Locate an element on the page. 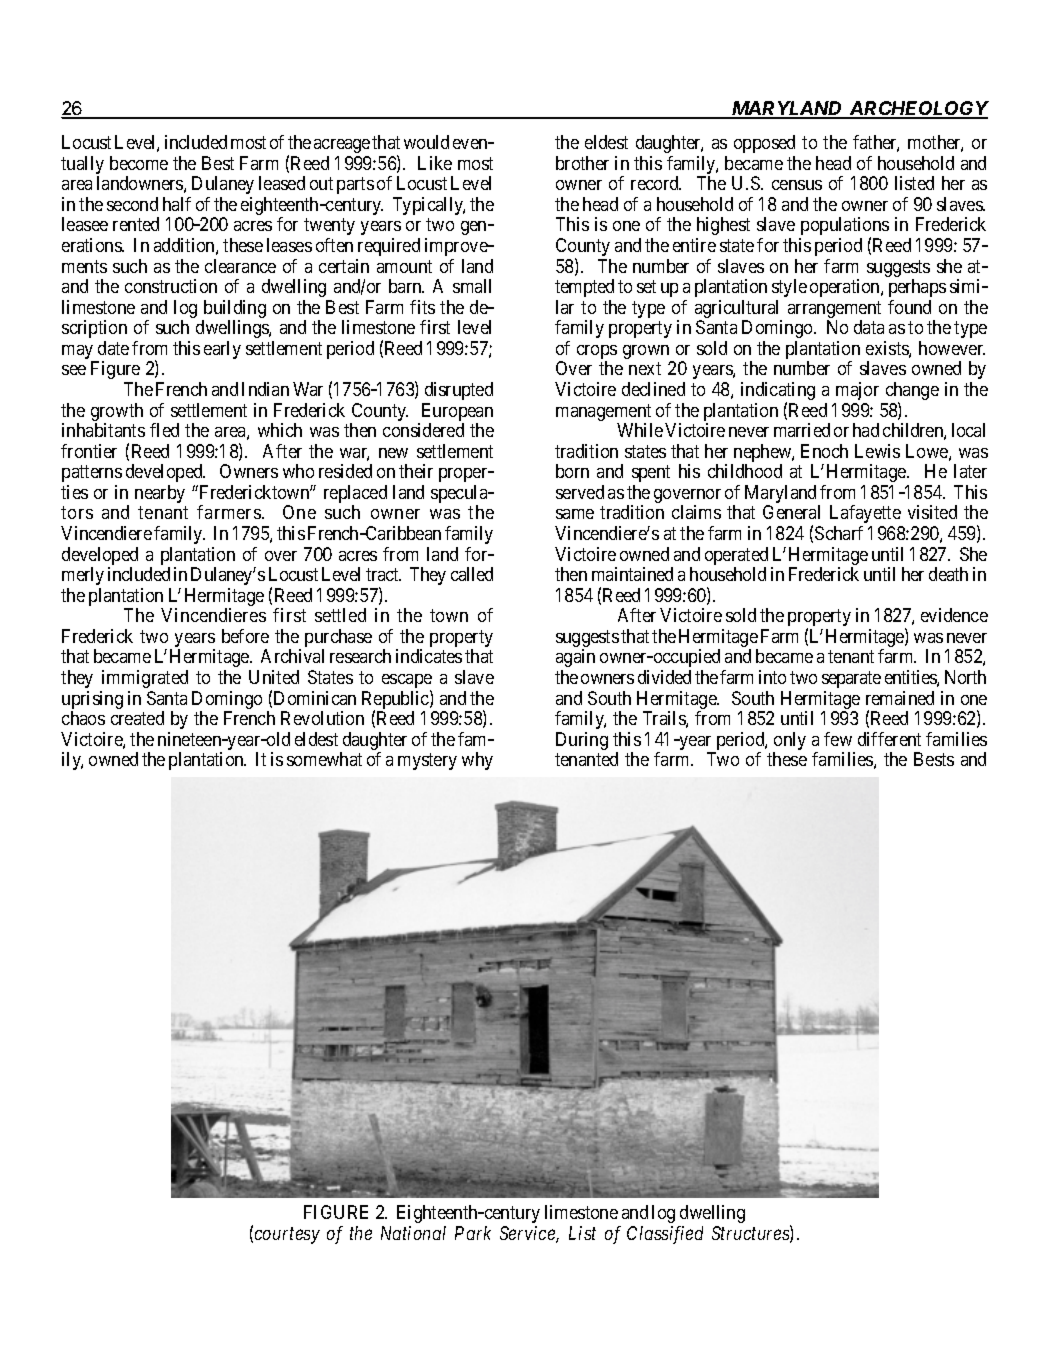 The height and width of the page is (1358, 1049). same is located at coordinates (575, 514).
